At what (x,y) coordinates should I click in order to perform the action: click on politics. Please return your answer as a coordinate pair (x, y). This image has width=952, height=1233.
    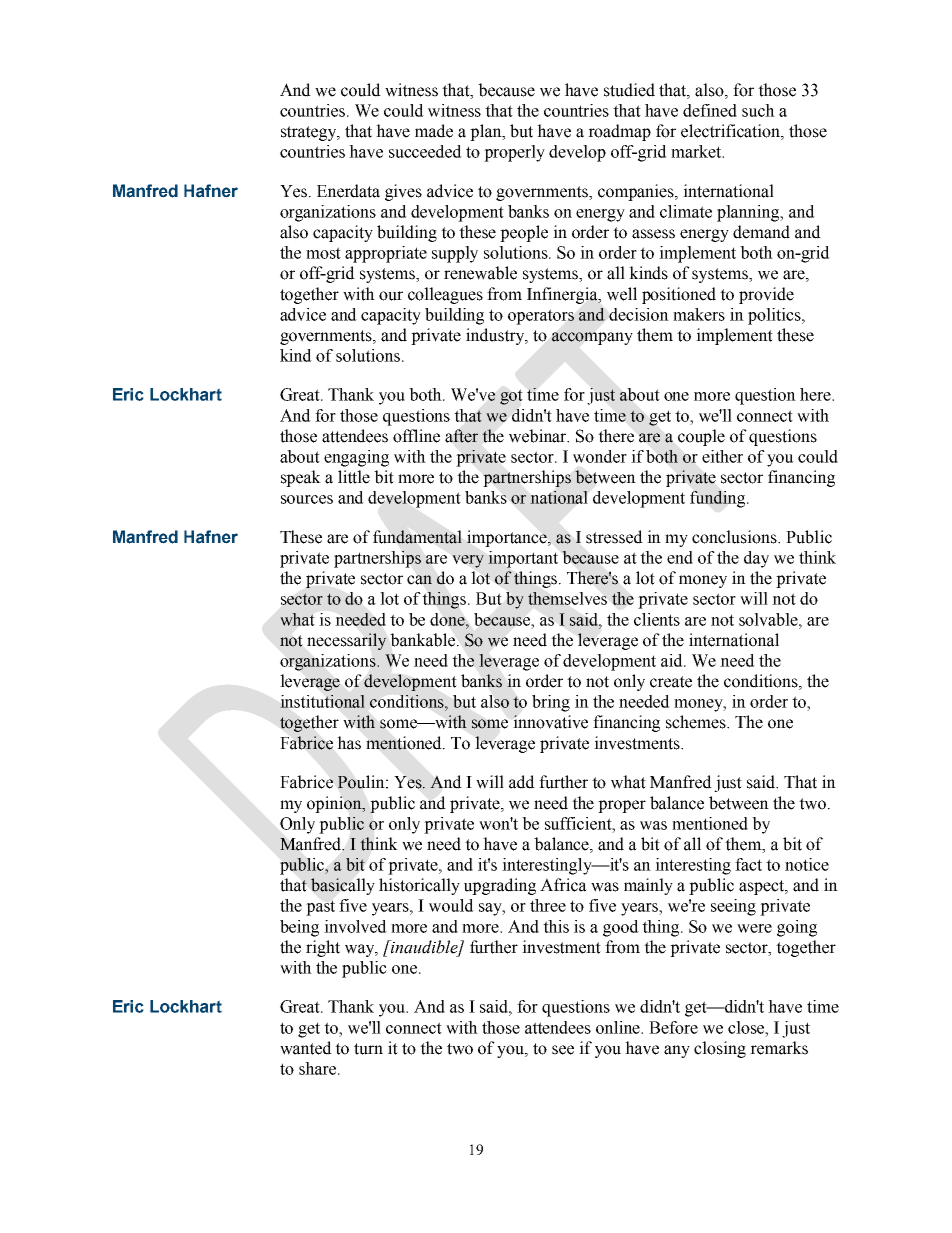
    Looking at the image, I should click on (775, 316).
